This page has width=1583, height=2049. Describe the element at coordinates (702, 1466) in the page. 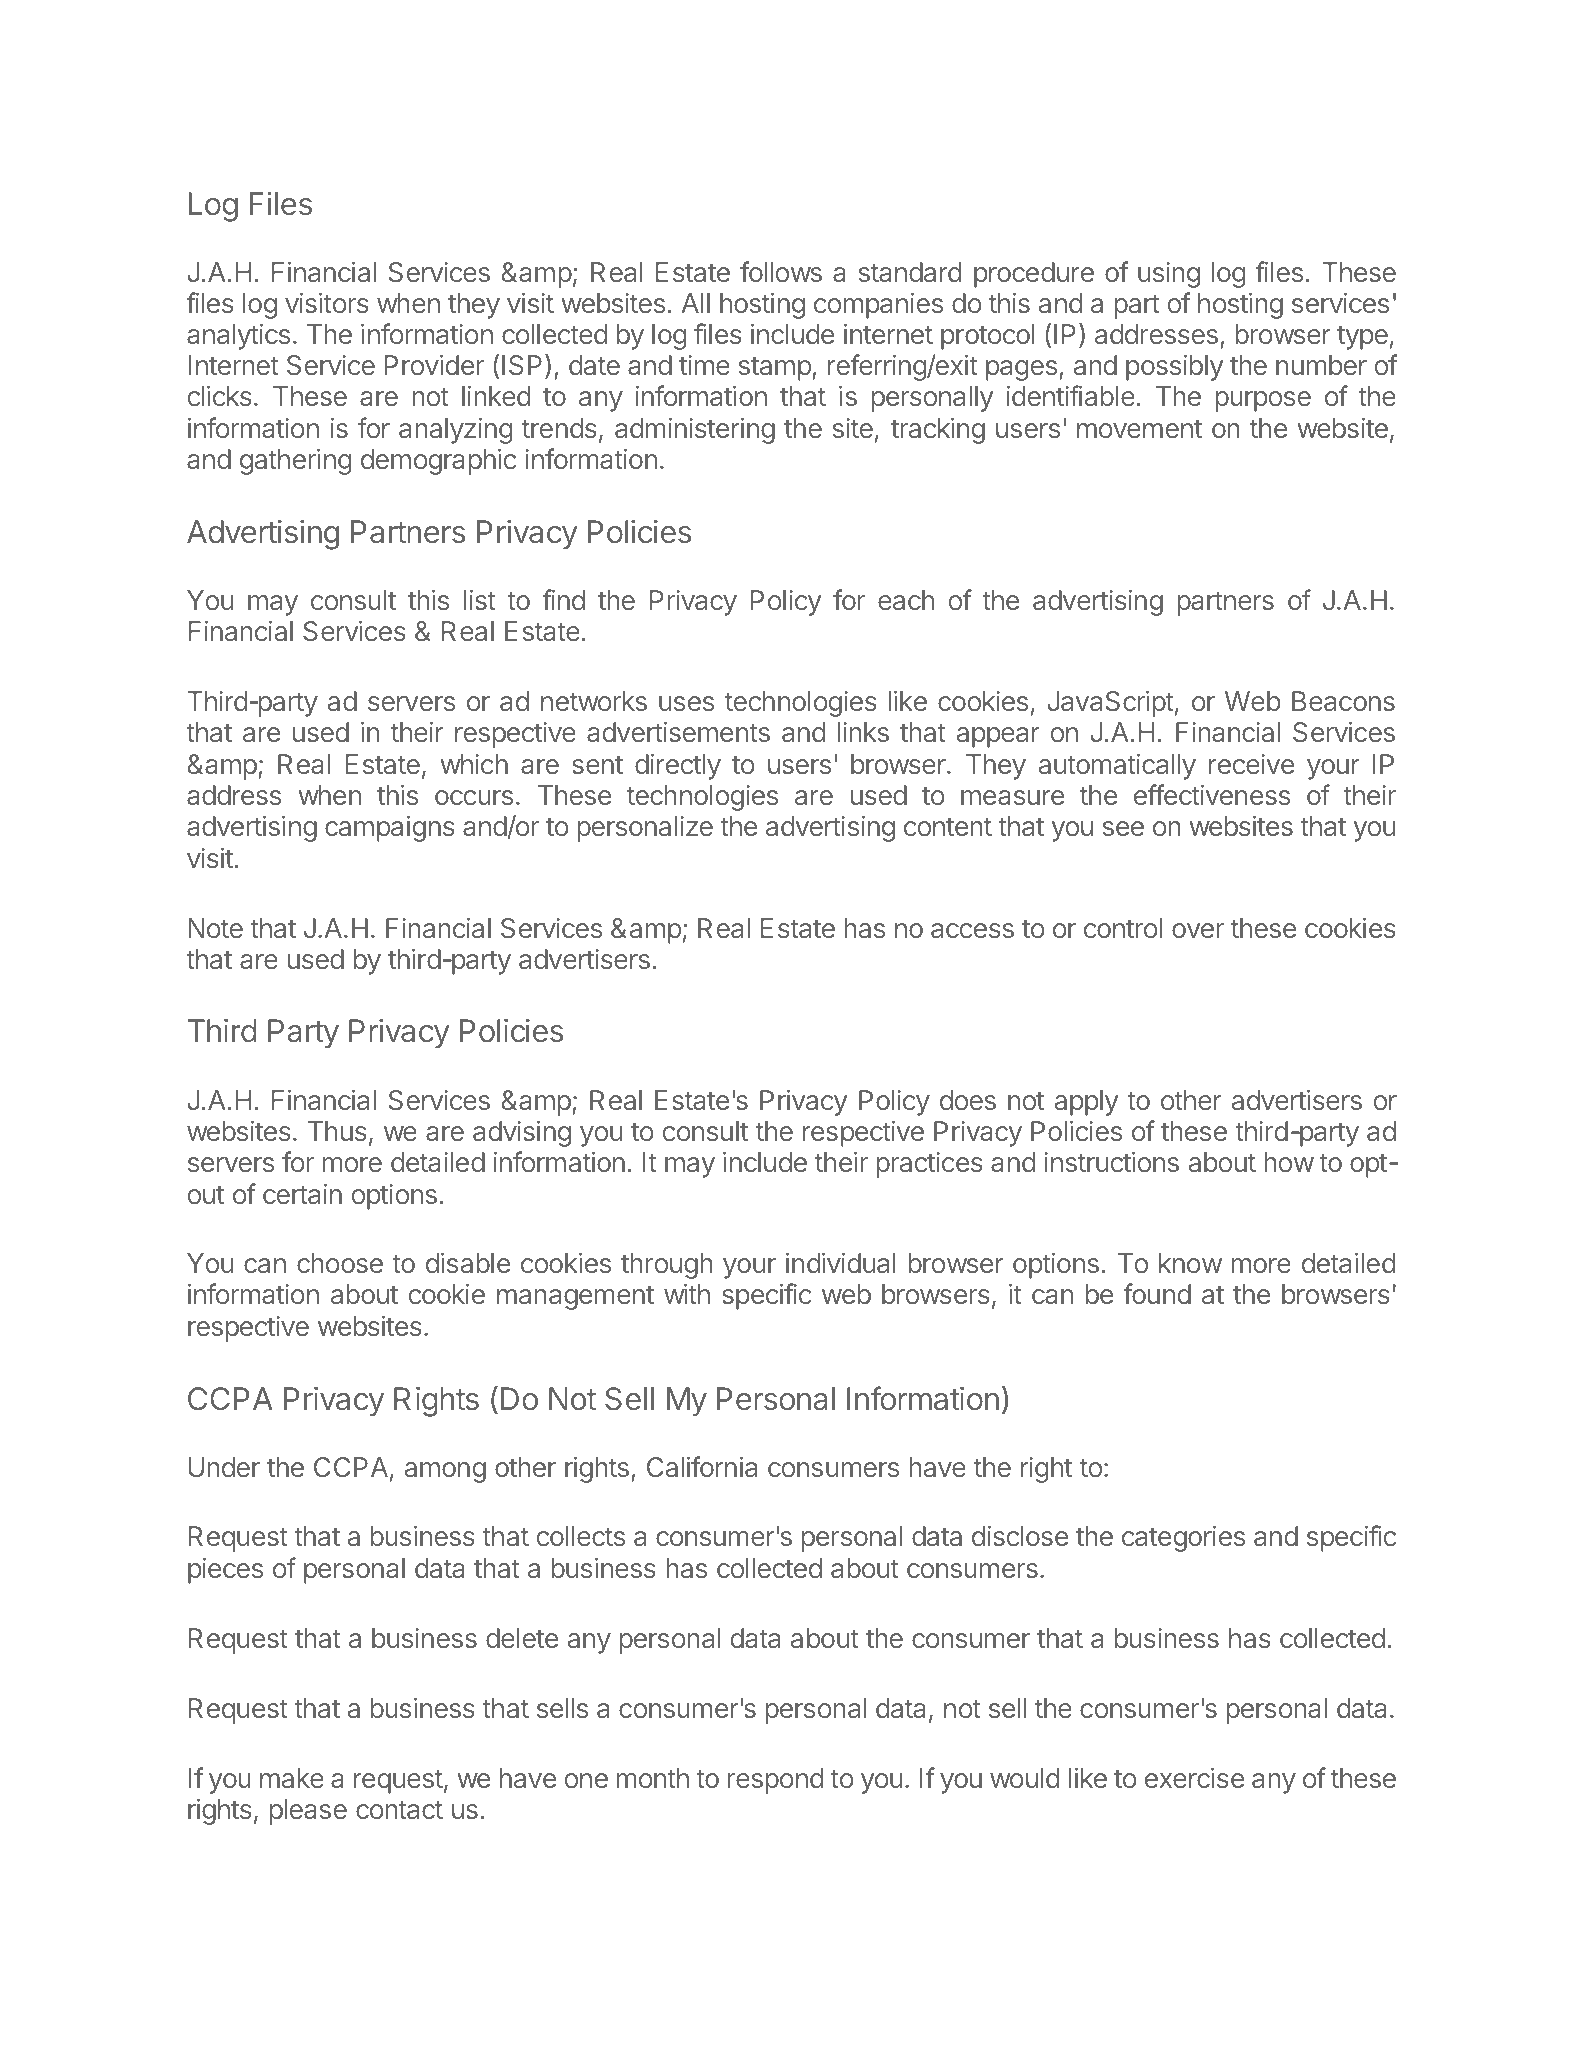

I see `California` at that location.
